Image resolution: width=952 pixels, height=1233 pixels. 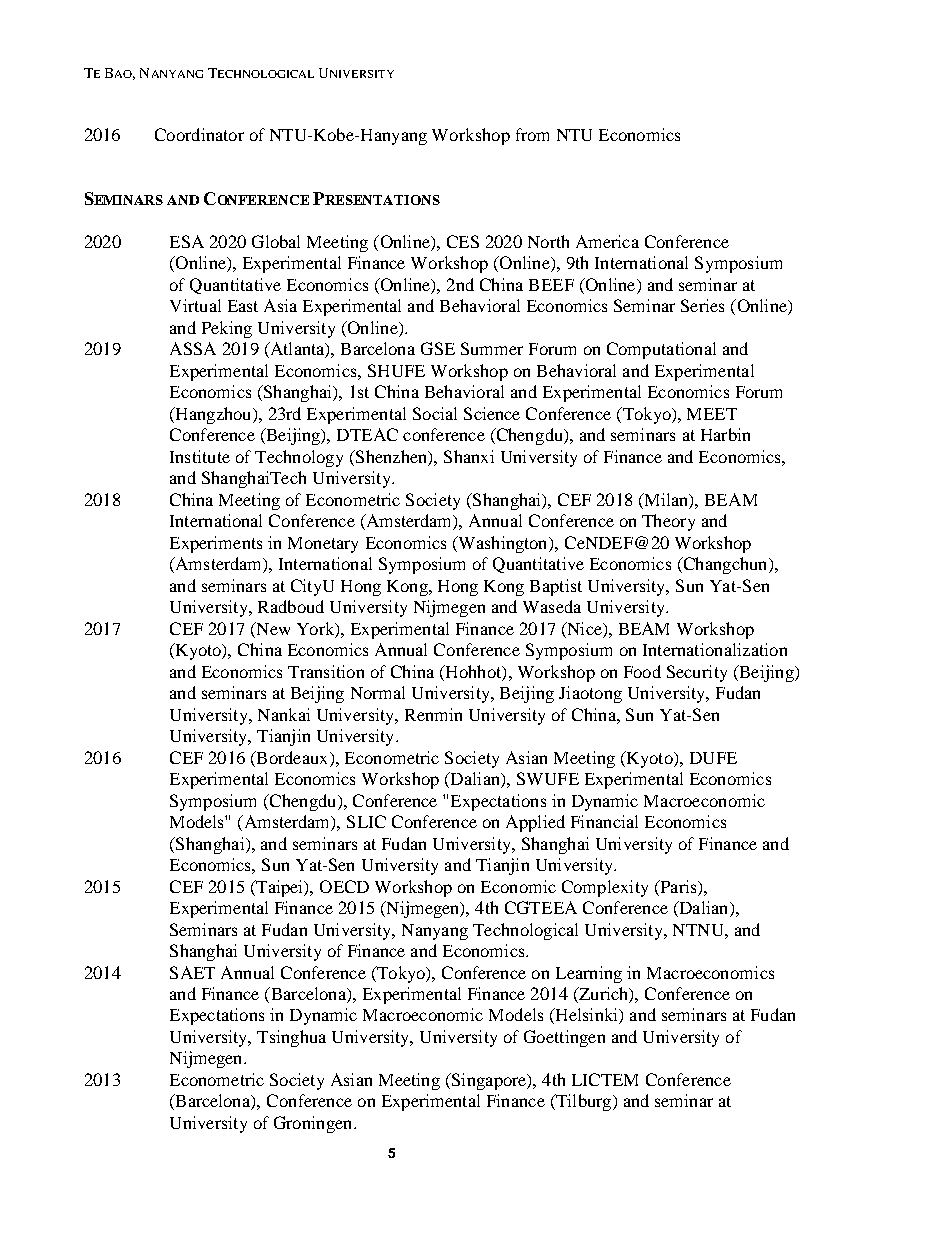 I want to click on Coordinator, so click(x=199, y=134).
